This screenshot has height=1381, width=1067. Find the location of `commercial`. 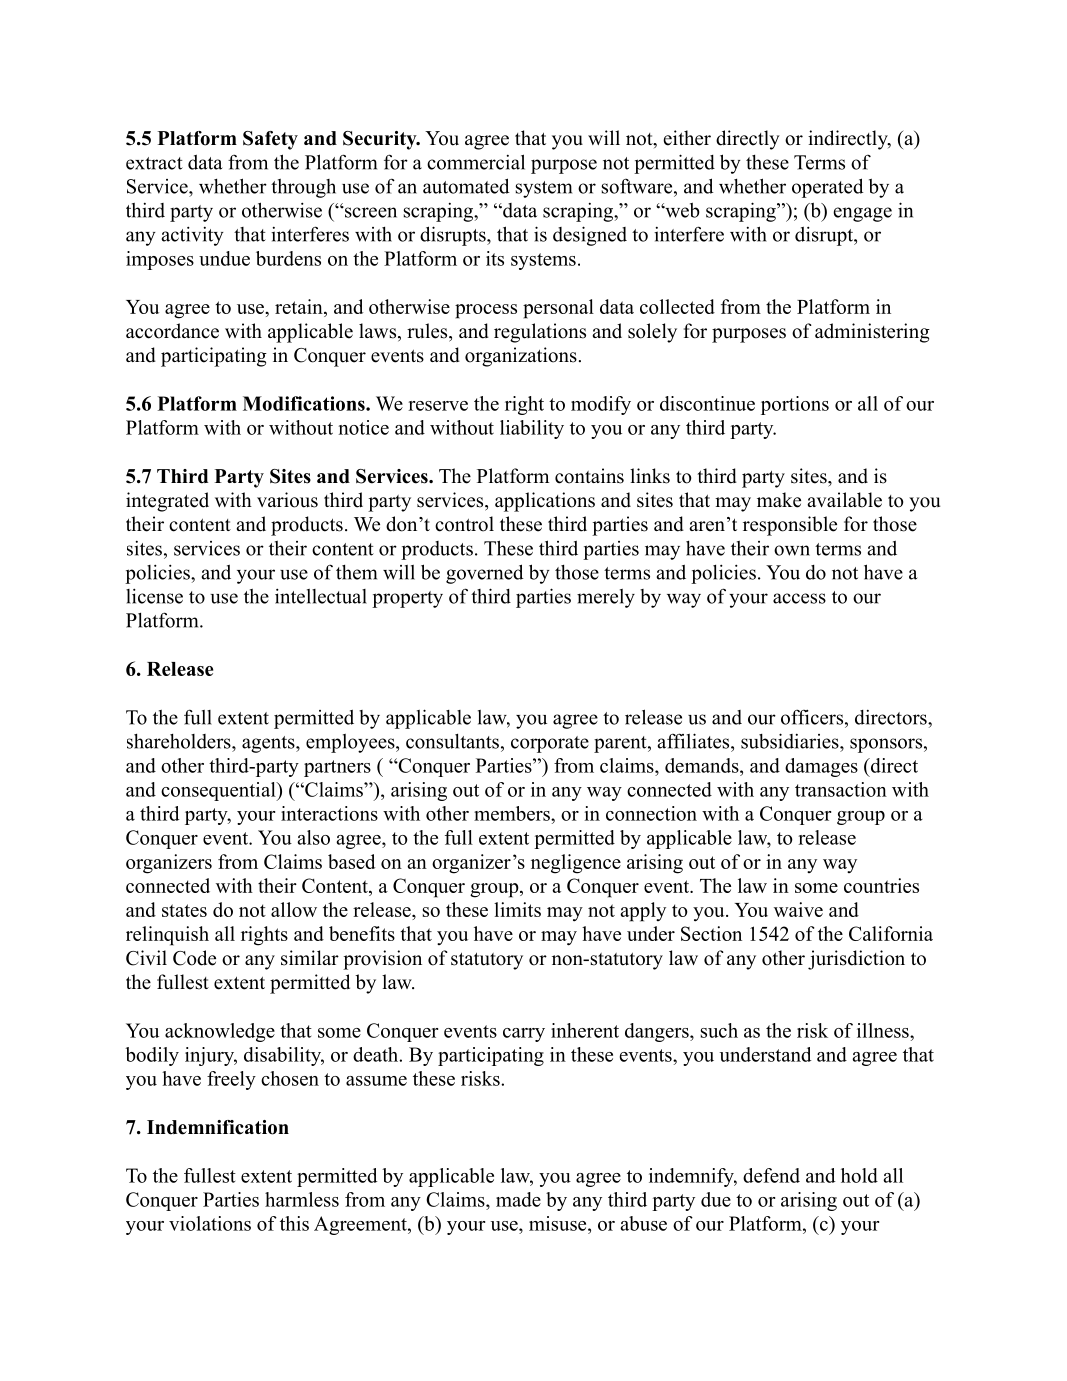

commercial is located at coordinates (476, 162).
